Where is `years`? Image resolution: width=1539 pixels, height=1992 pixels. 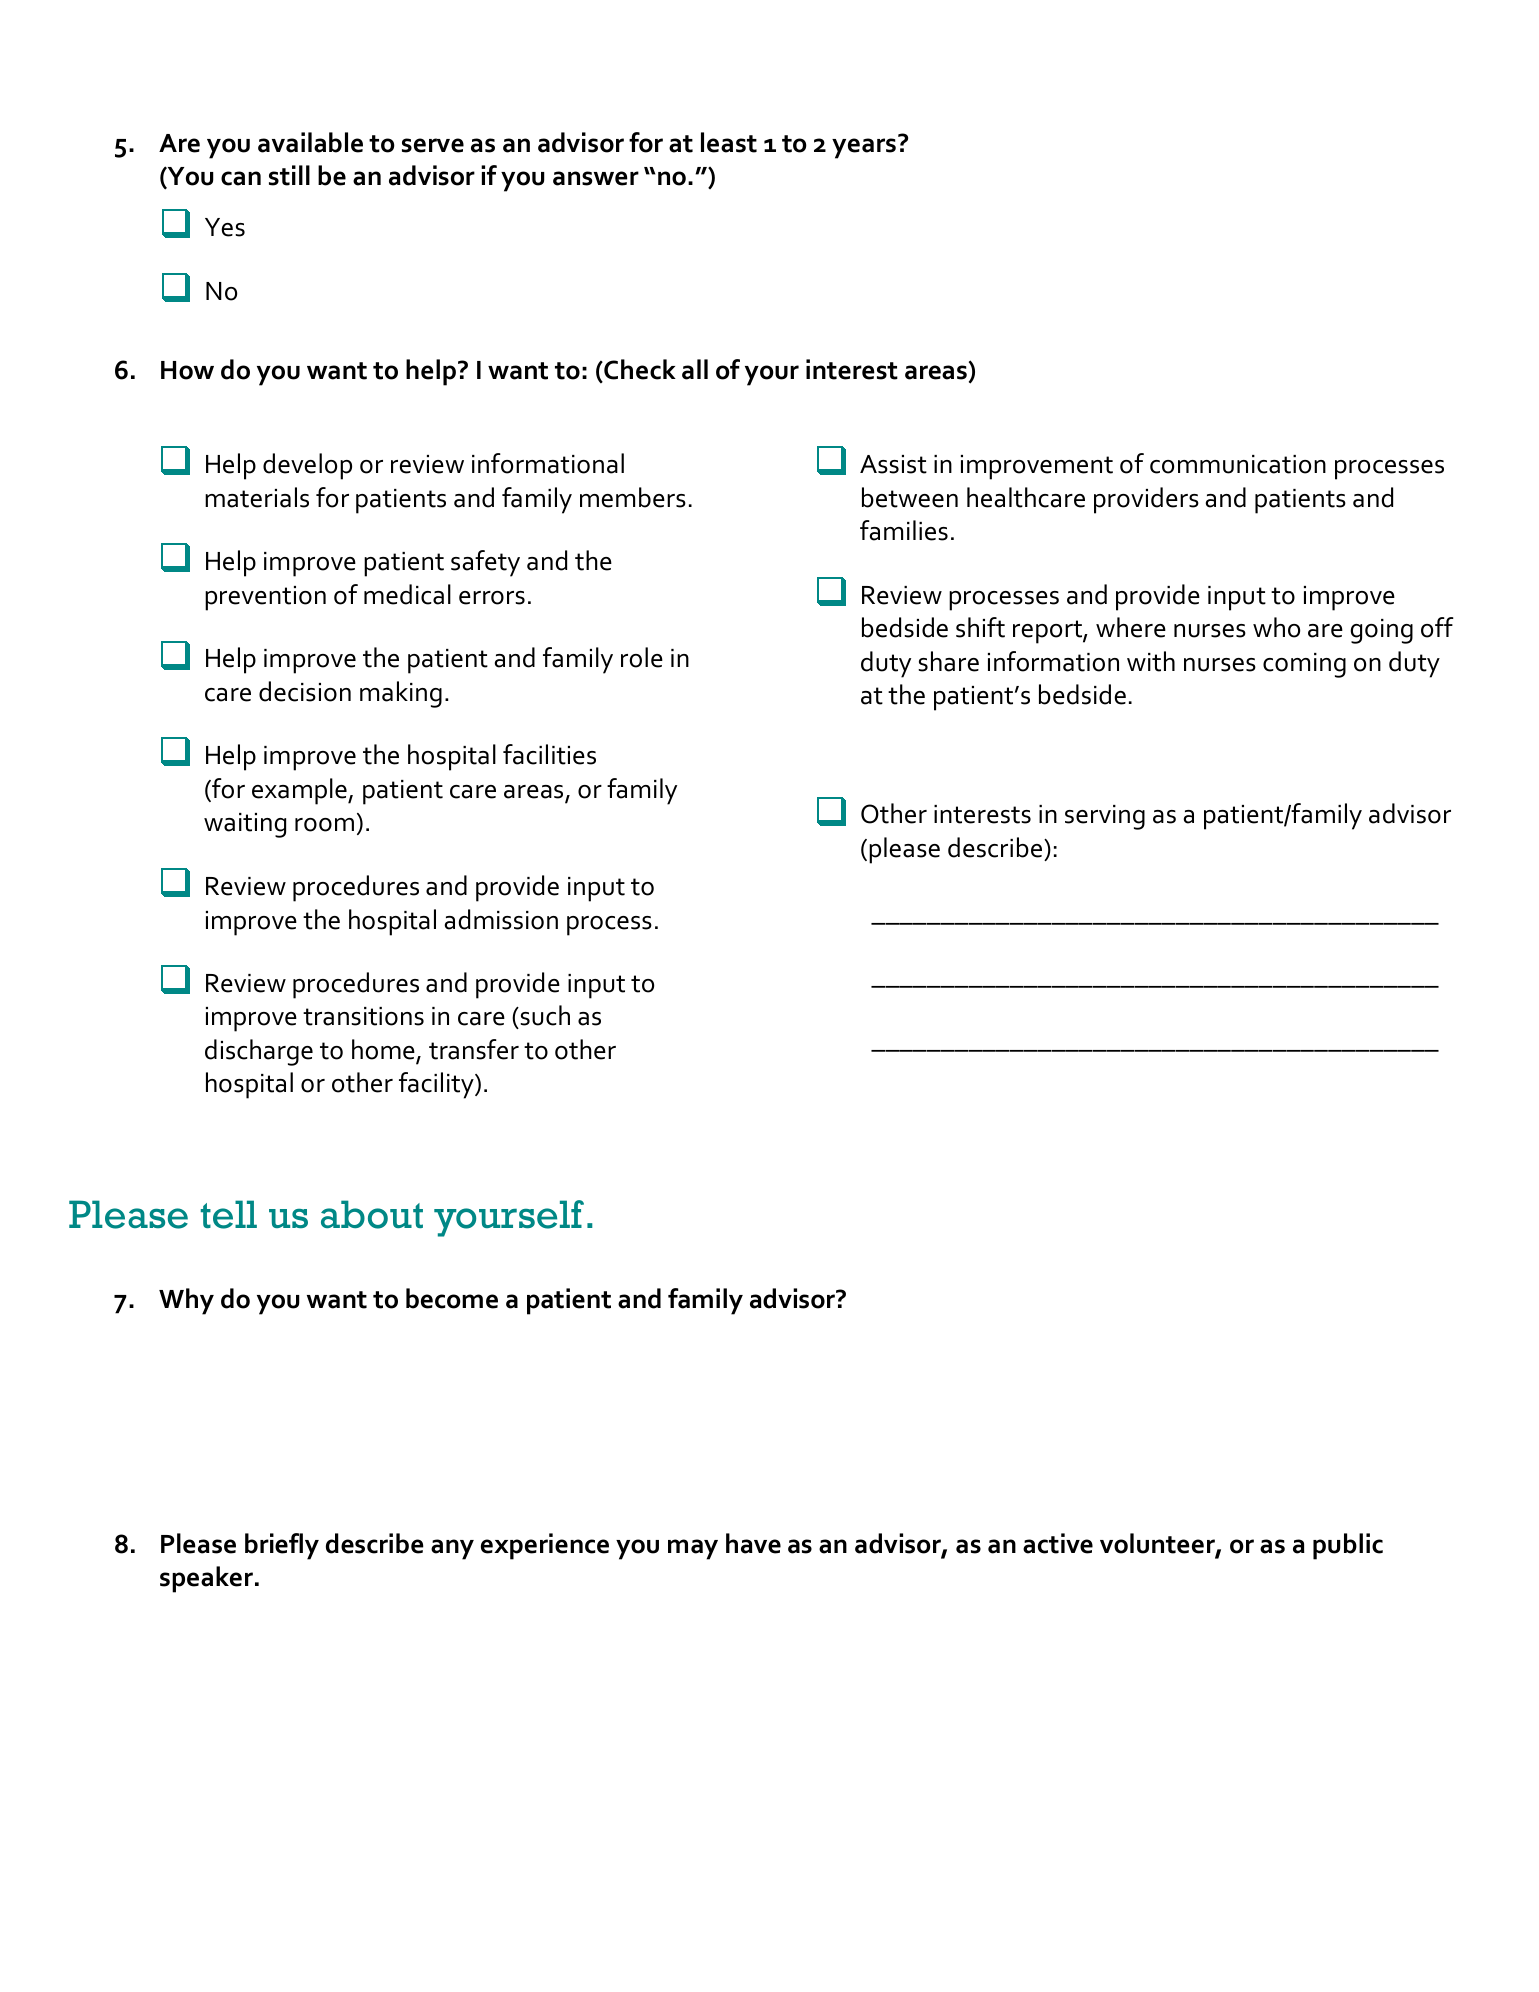 years is located at coordinates (864, 148).
